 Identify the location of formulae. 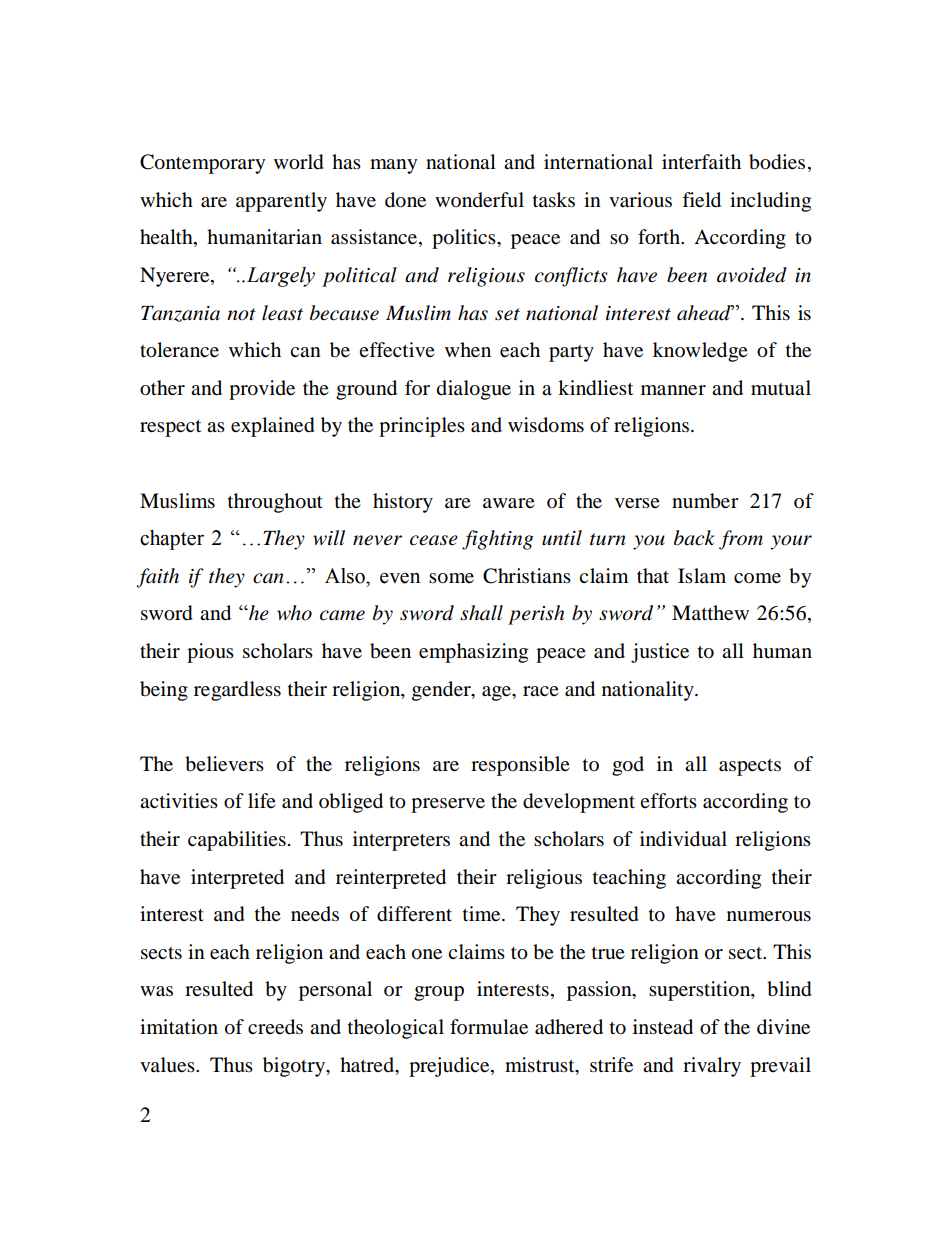
(489, 1027).
